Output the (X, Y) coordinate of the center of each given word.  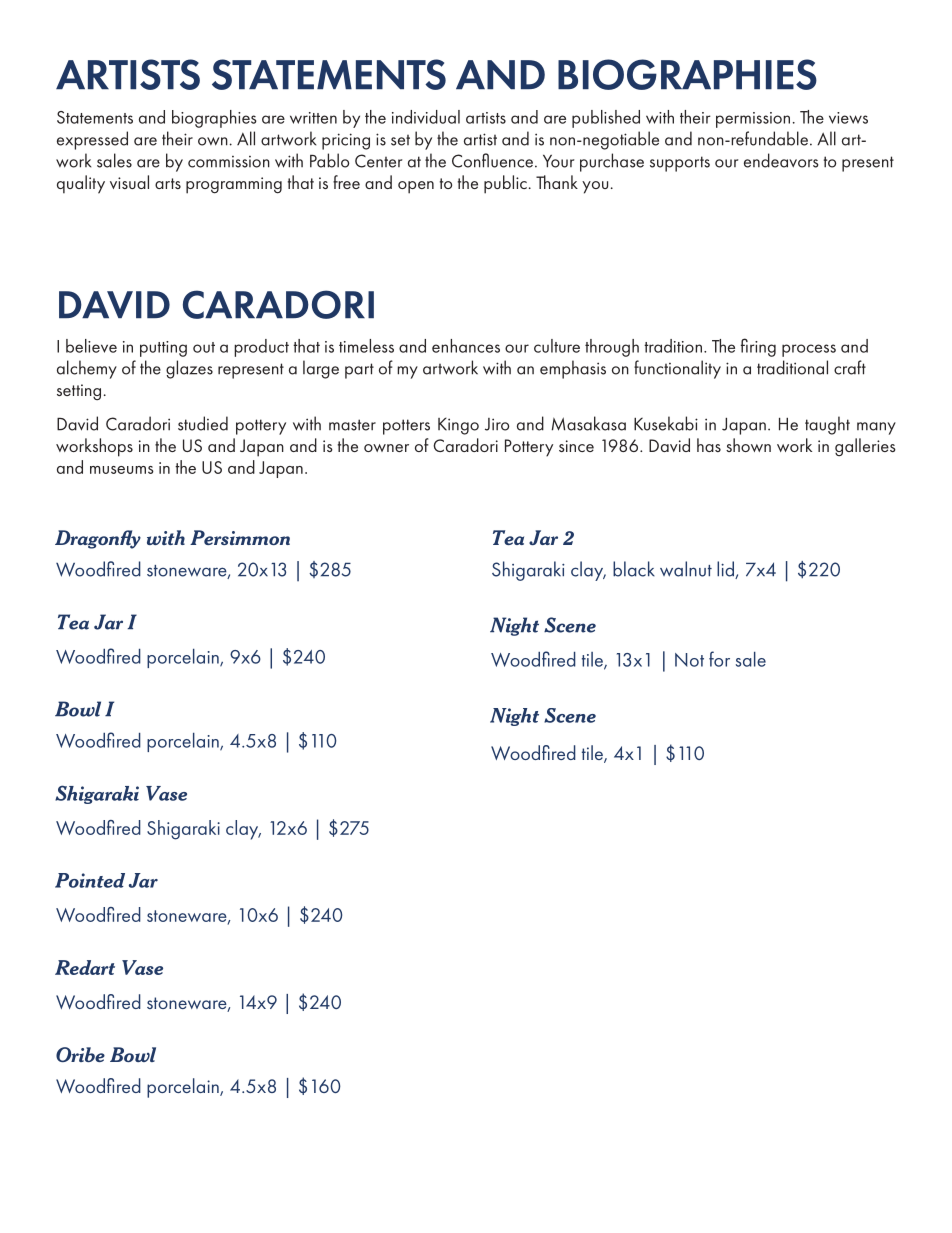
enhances (466, 346)
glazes (189, 369)
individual (426, 117)
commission (229, 162)
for (719, 659)
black (634, 569)
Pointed (90, 880)
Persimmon (240, 537)
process (809, 350)
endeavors (781, 160)
